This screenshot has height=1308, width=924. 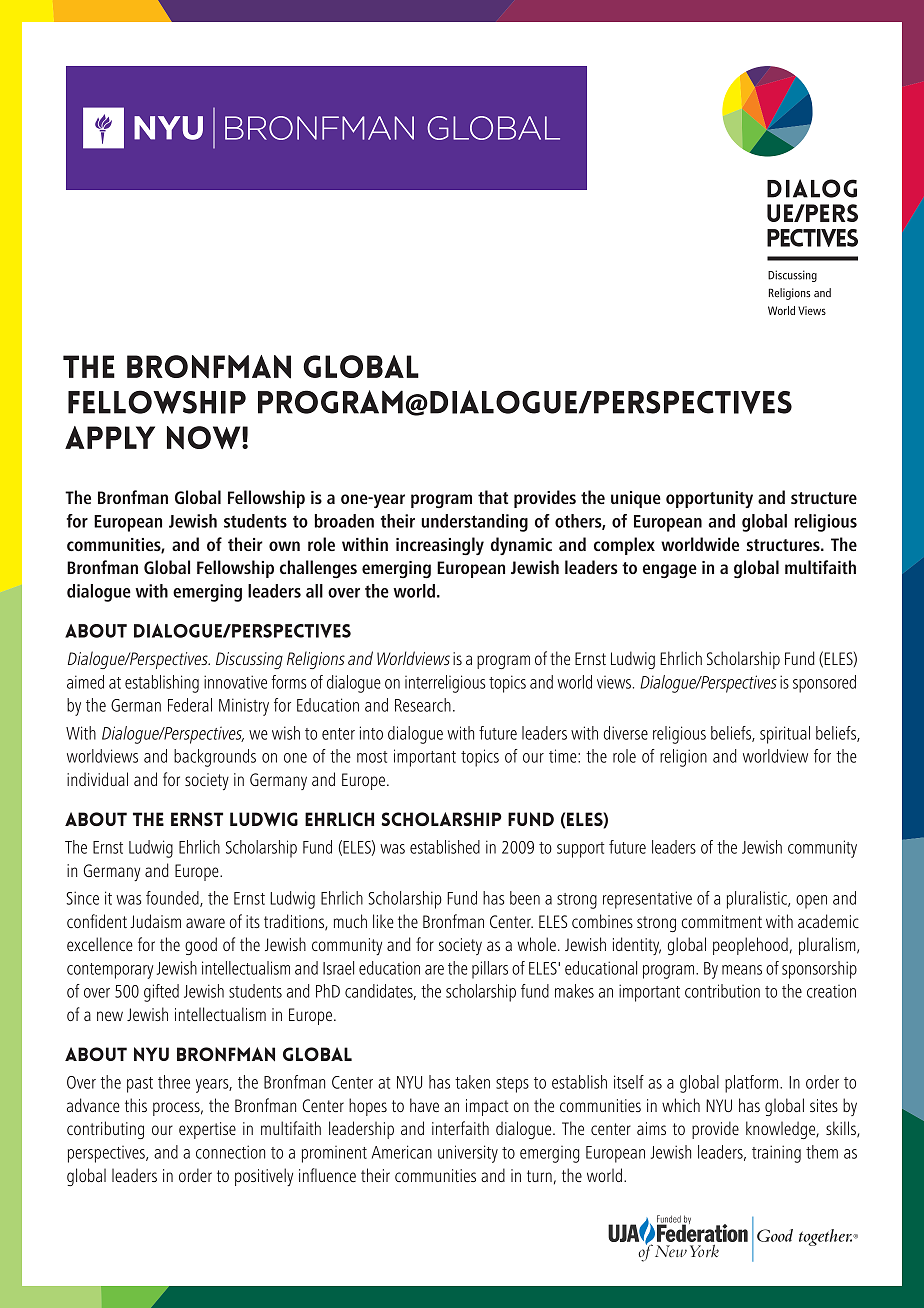 I want to click on connection, so click(x=230, y=1152).
